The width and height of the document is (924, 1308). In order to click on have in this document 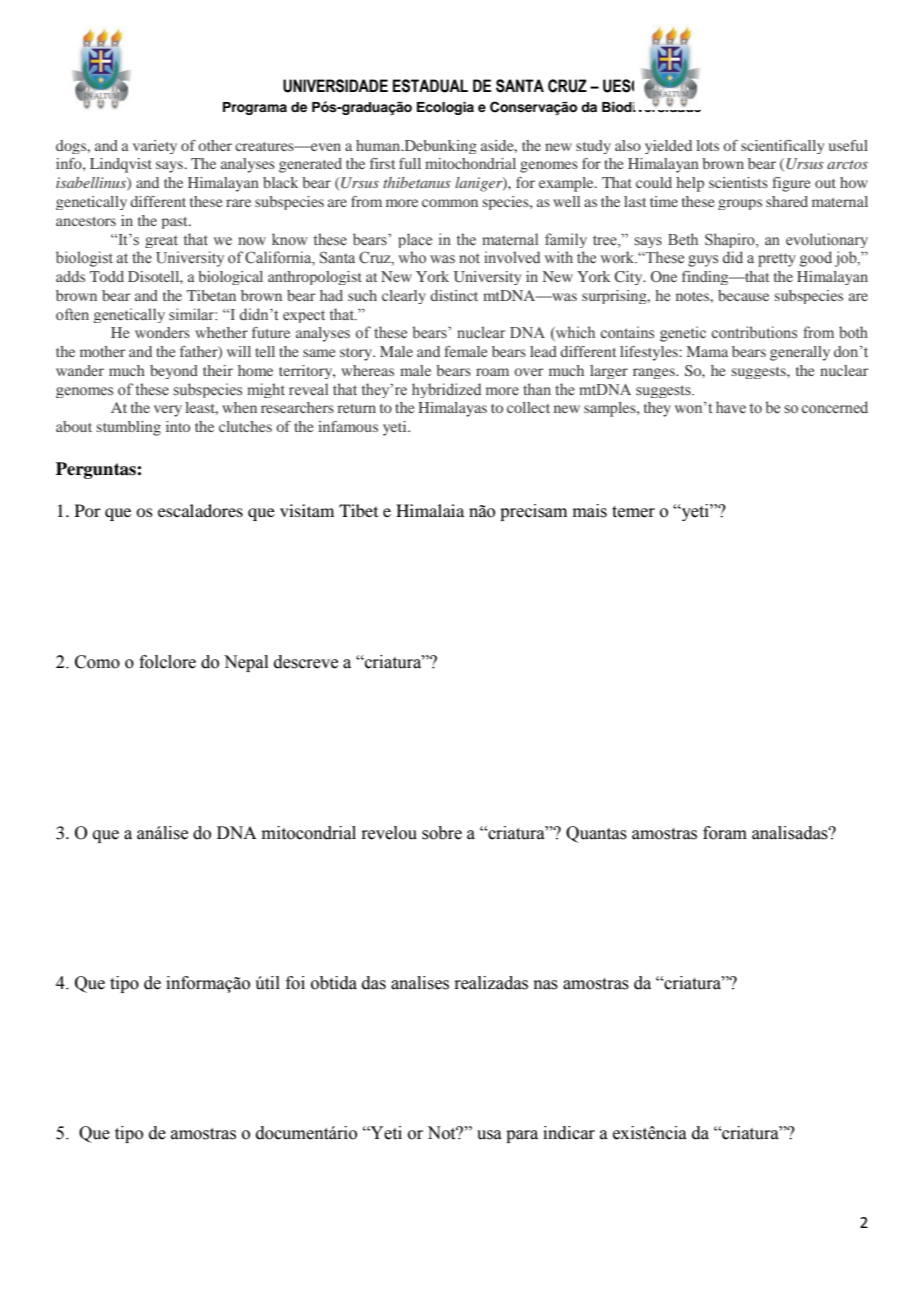, I will do `click(731, 407)`.
